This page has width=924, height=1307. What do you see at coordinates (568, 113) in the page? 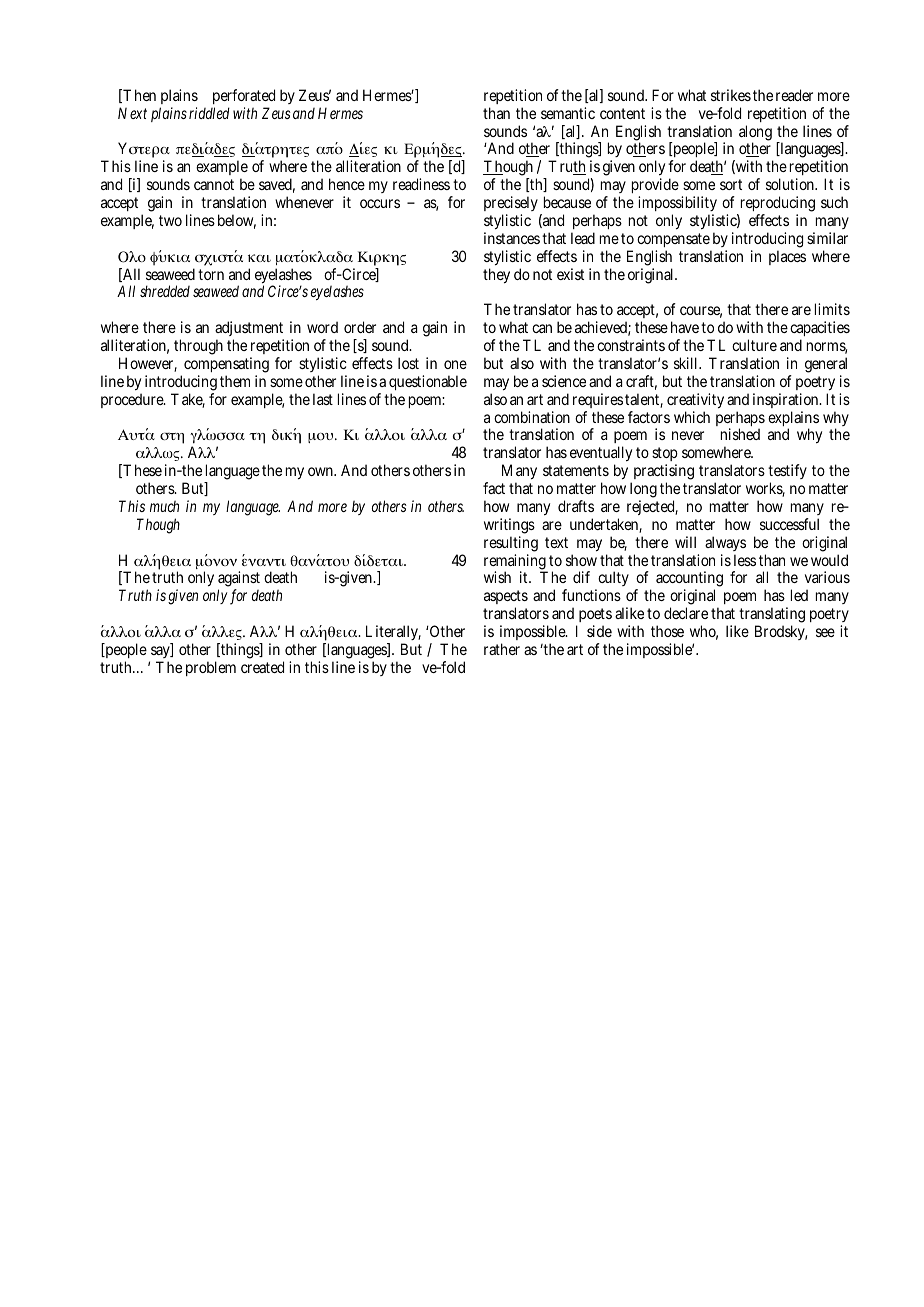
I see `semantic` at bounding box center [568, 113].
